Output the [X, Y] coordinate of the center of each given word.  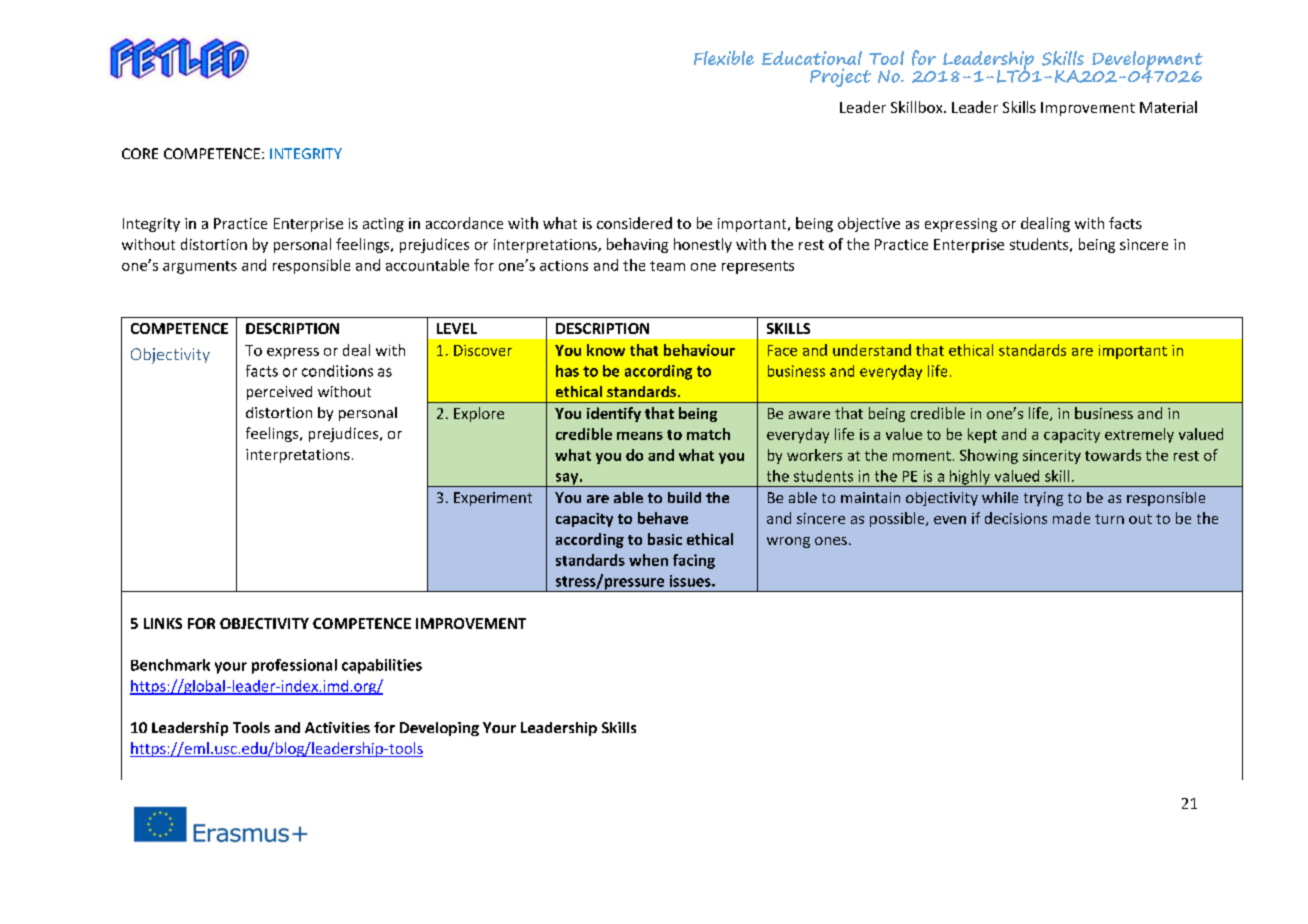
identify [614, 414]
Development [1147, 62]
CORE [140, 153]
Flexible [724, 58]
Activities [337, 727]
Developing [439, 729]
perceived [279, 393]
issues [691, 581]
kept [982, 435]
